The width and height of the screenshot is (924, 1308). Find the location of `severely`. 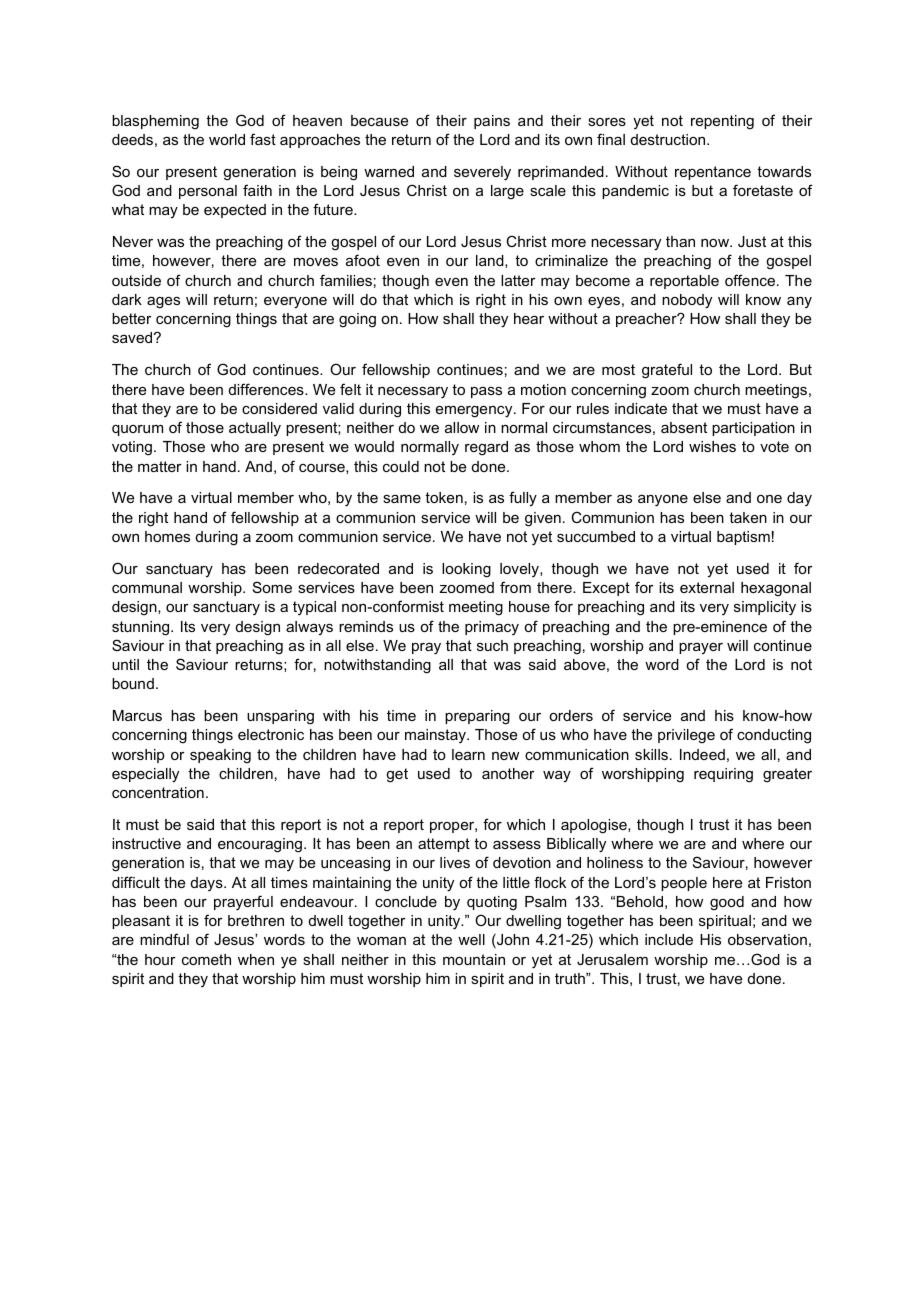

severely is located at coordinates (482, 173).
